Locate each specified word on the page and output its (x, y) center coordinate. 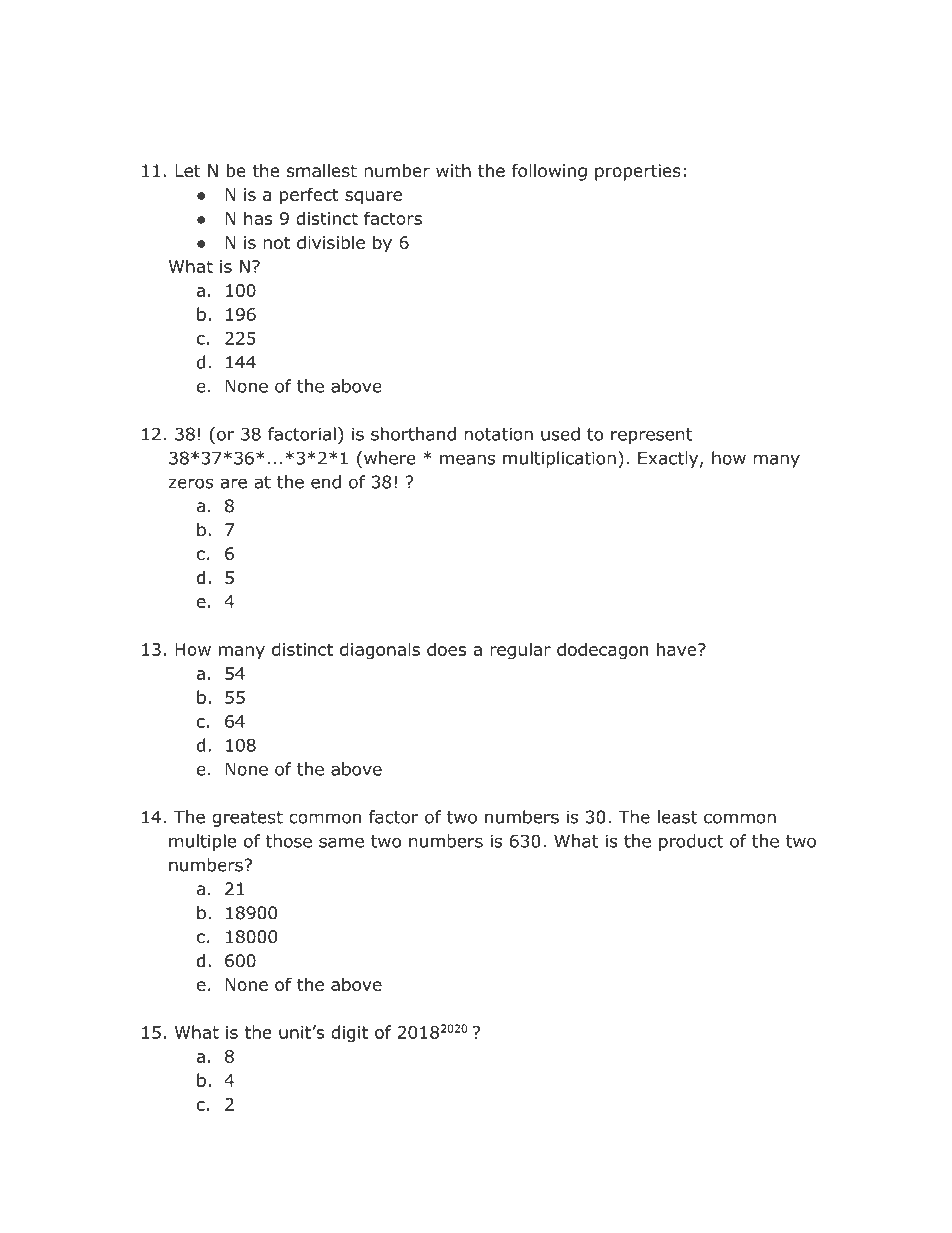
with (453, 170)
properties (638, 172)
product (691, 842)
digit (349, 1033)
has (258, 218)
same (341, 842)
